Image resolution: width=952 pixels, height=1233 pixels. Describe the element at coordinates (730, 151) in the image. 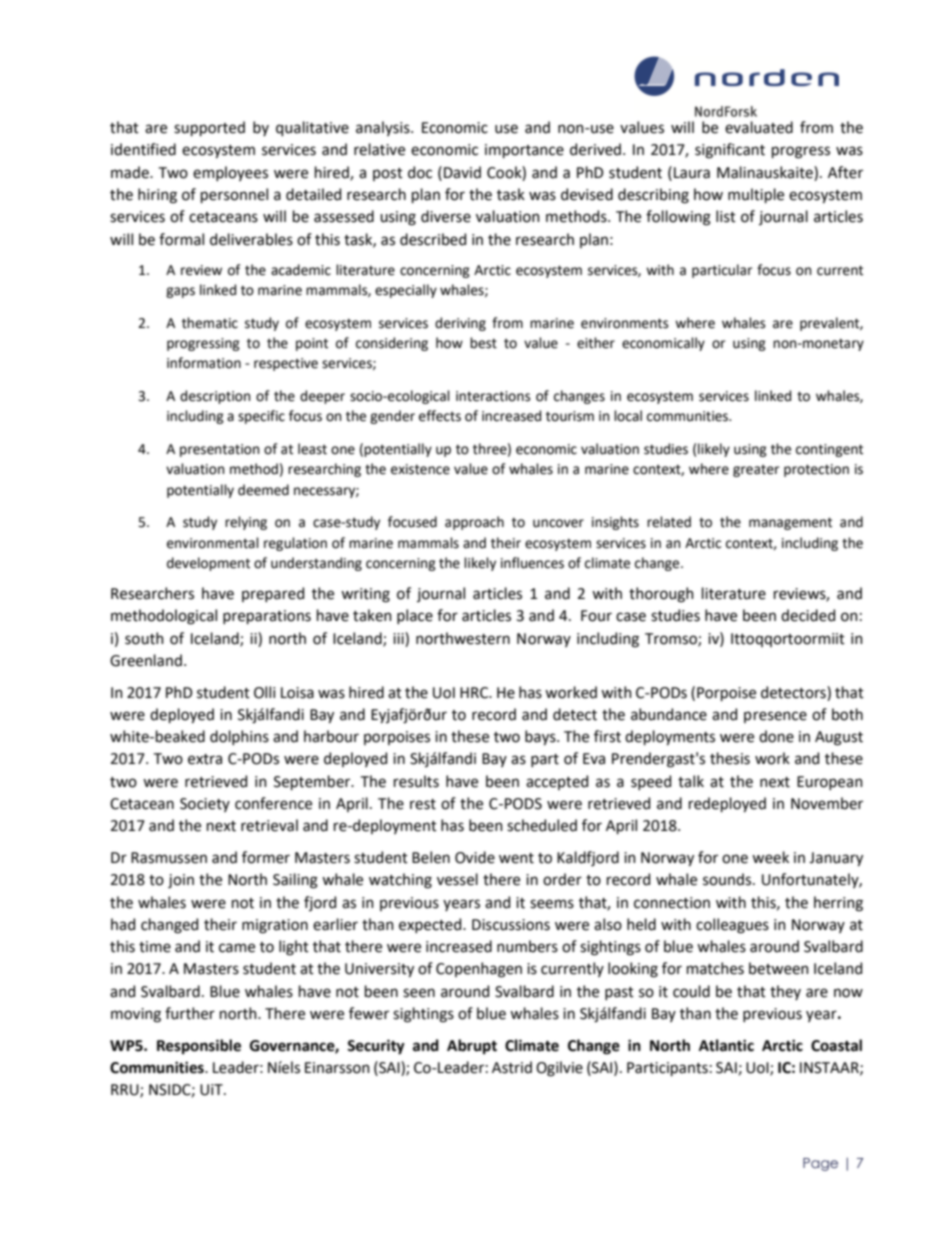

I see `significant` at that location.
